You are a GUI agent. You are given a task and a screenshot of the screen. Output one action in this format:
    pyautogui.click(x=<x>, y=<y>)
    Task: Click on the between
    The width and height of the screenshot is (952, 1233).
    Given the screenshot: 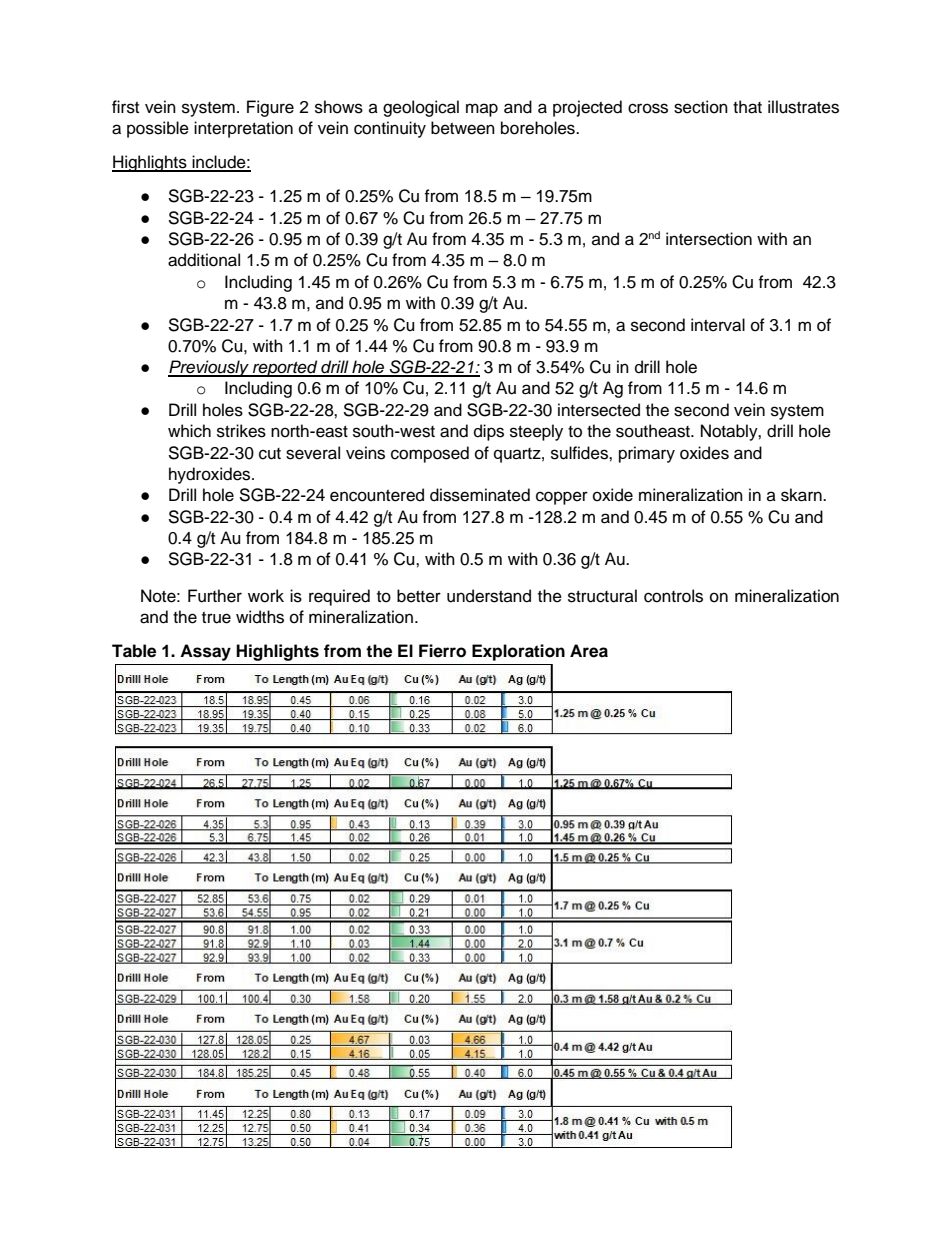 What is the action you would take?
    pyautogui.click(x=463, y=128)
